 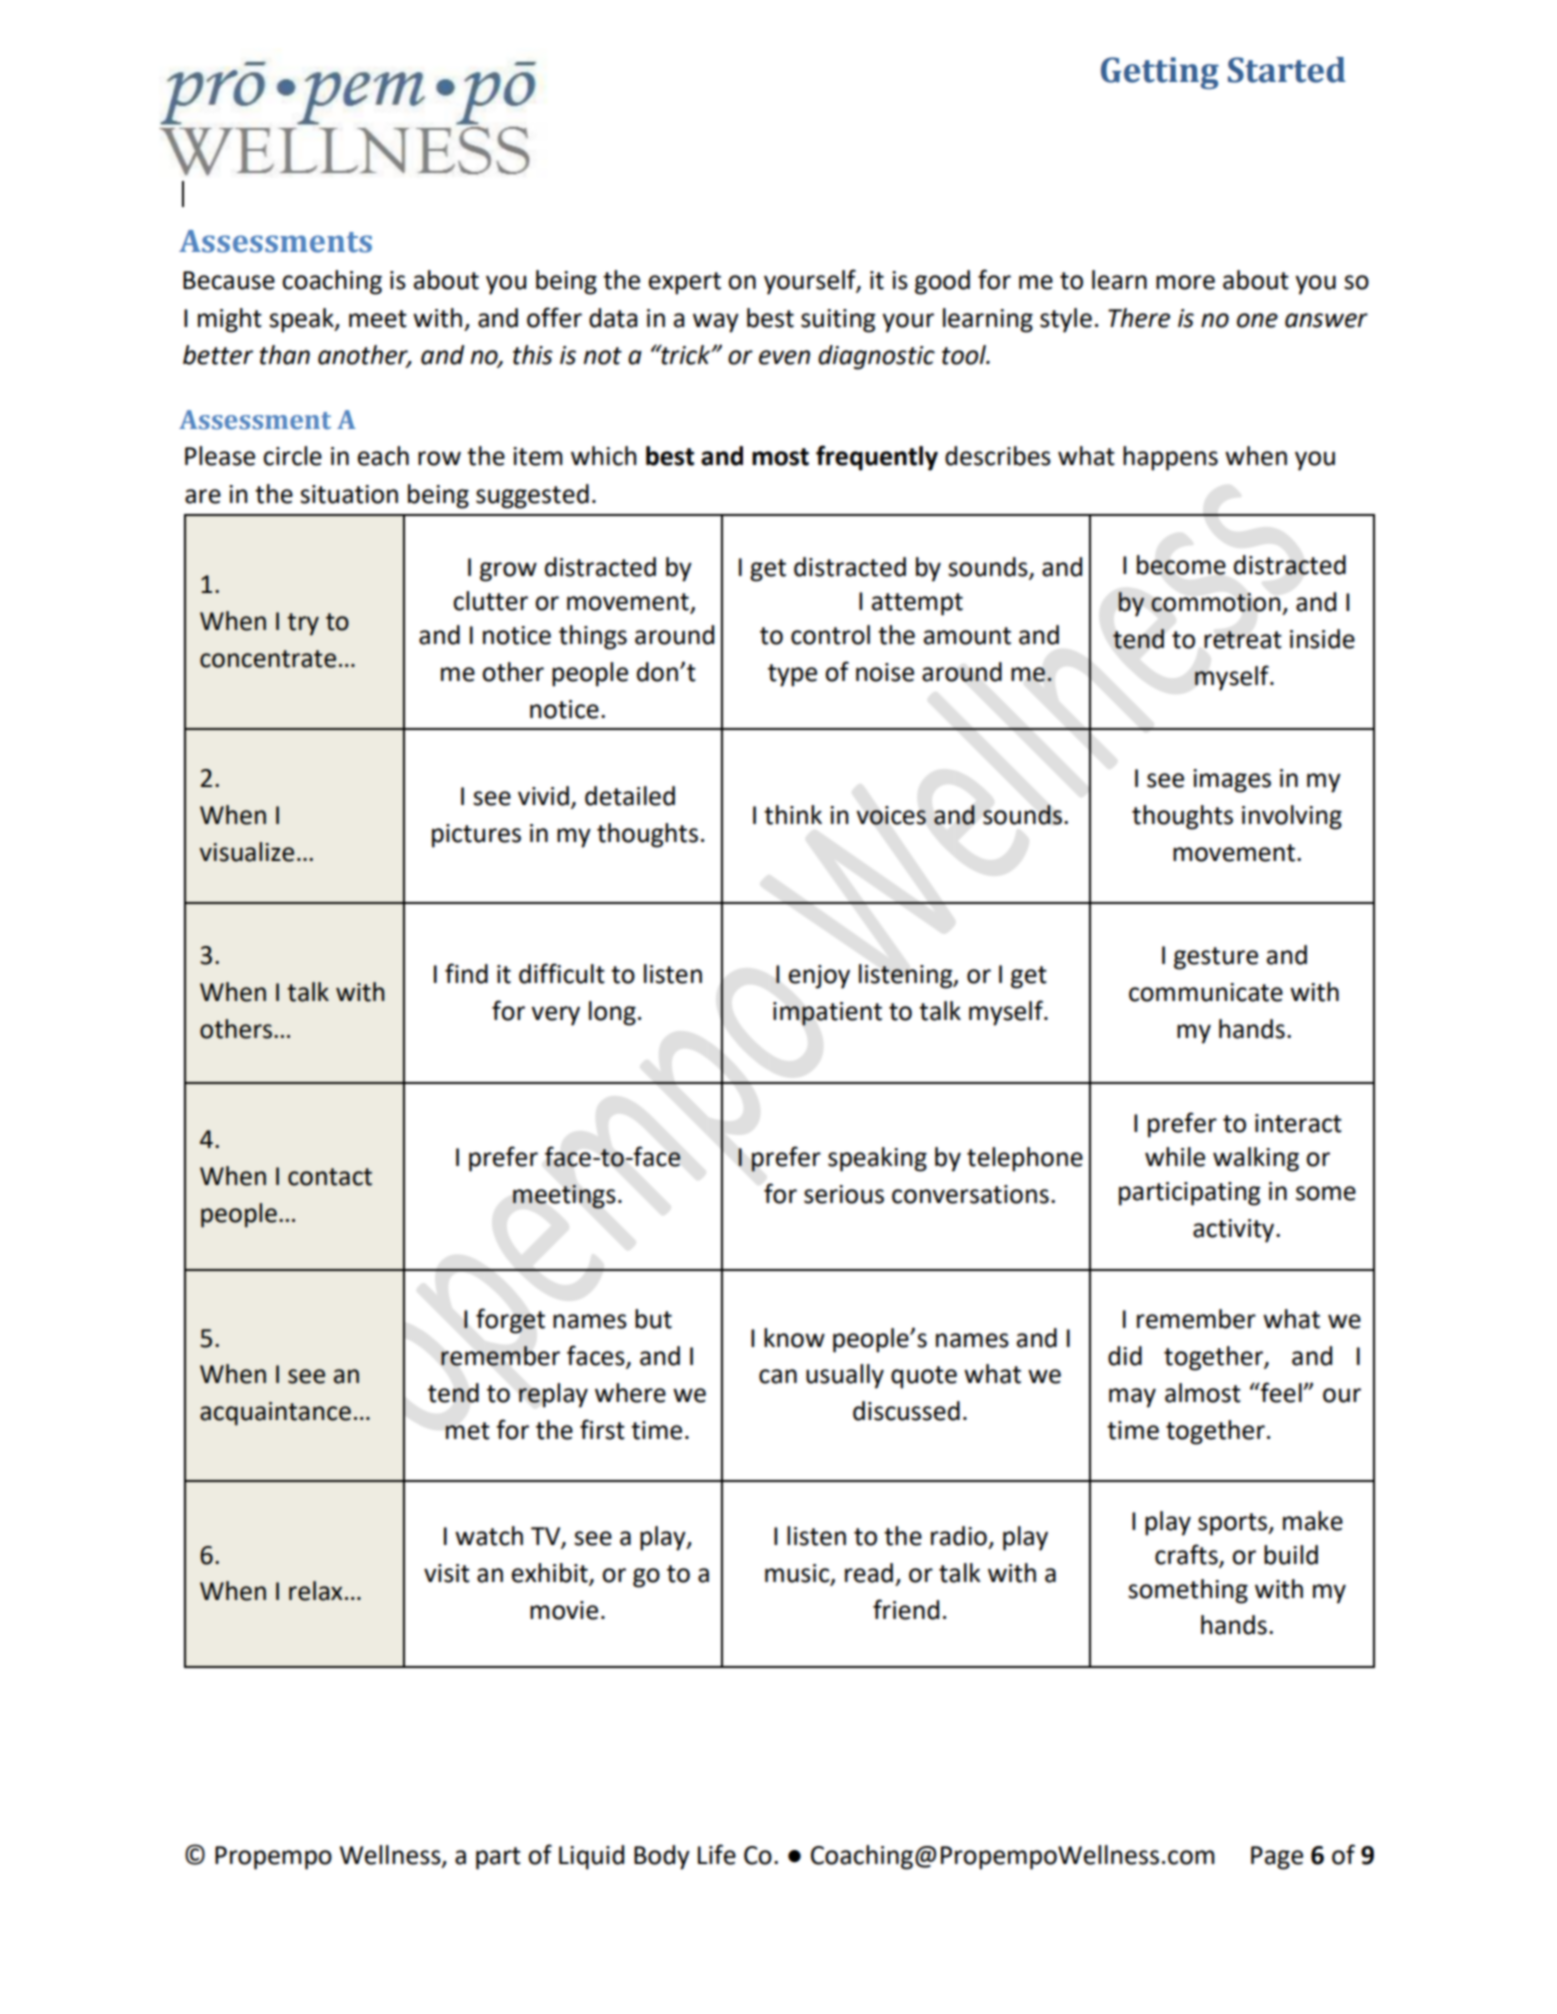 What do you see at coordinates (717, 1854) in the image?
I see `Life` at bounding box center [717, 1854].
